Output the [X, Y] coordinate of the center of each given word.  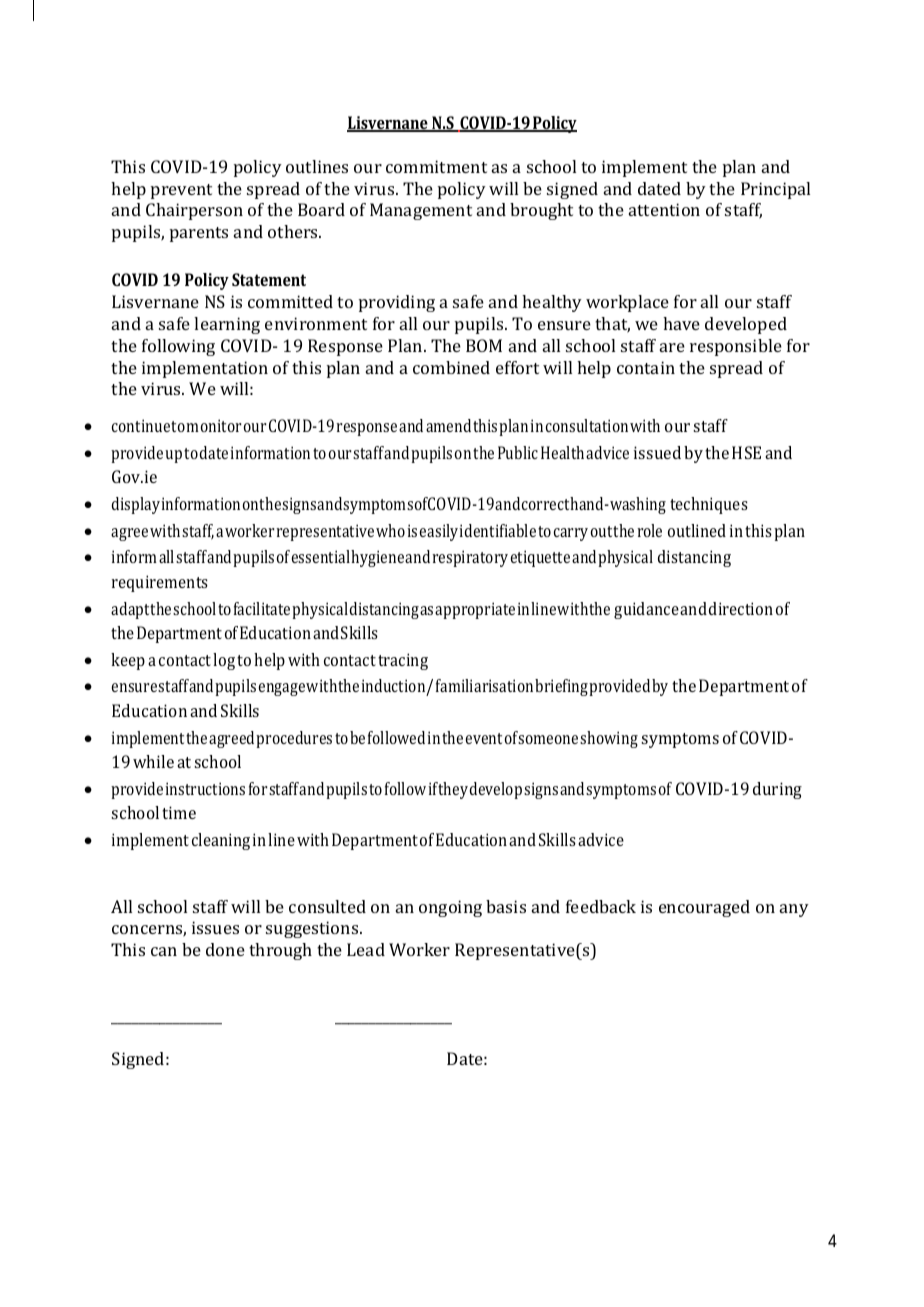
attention [664, 209]
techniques [709, 505]
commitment [436, 166]
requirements [160, 583]
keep [128, 661]
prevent [181, 191]
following [178, 347]
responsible [736, 347]
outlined [697, 530]
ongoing [450, 908]
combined [451, 367]
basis [506, 906]
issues [215, 927]
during [777, 790]
